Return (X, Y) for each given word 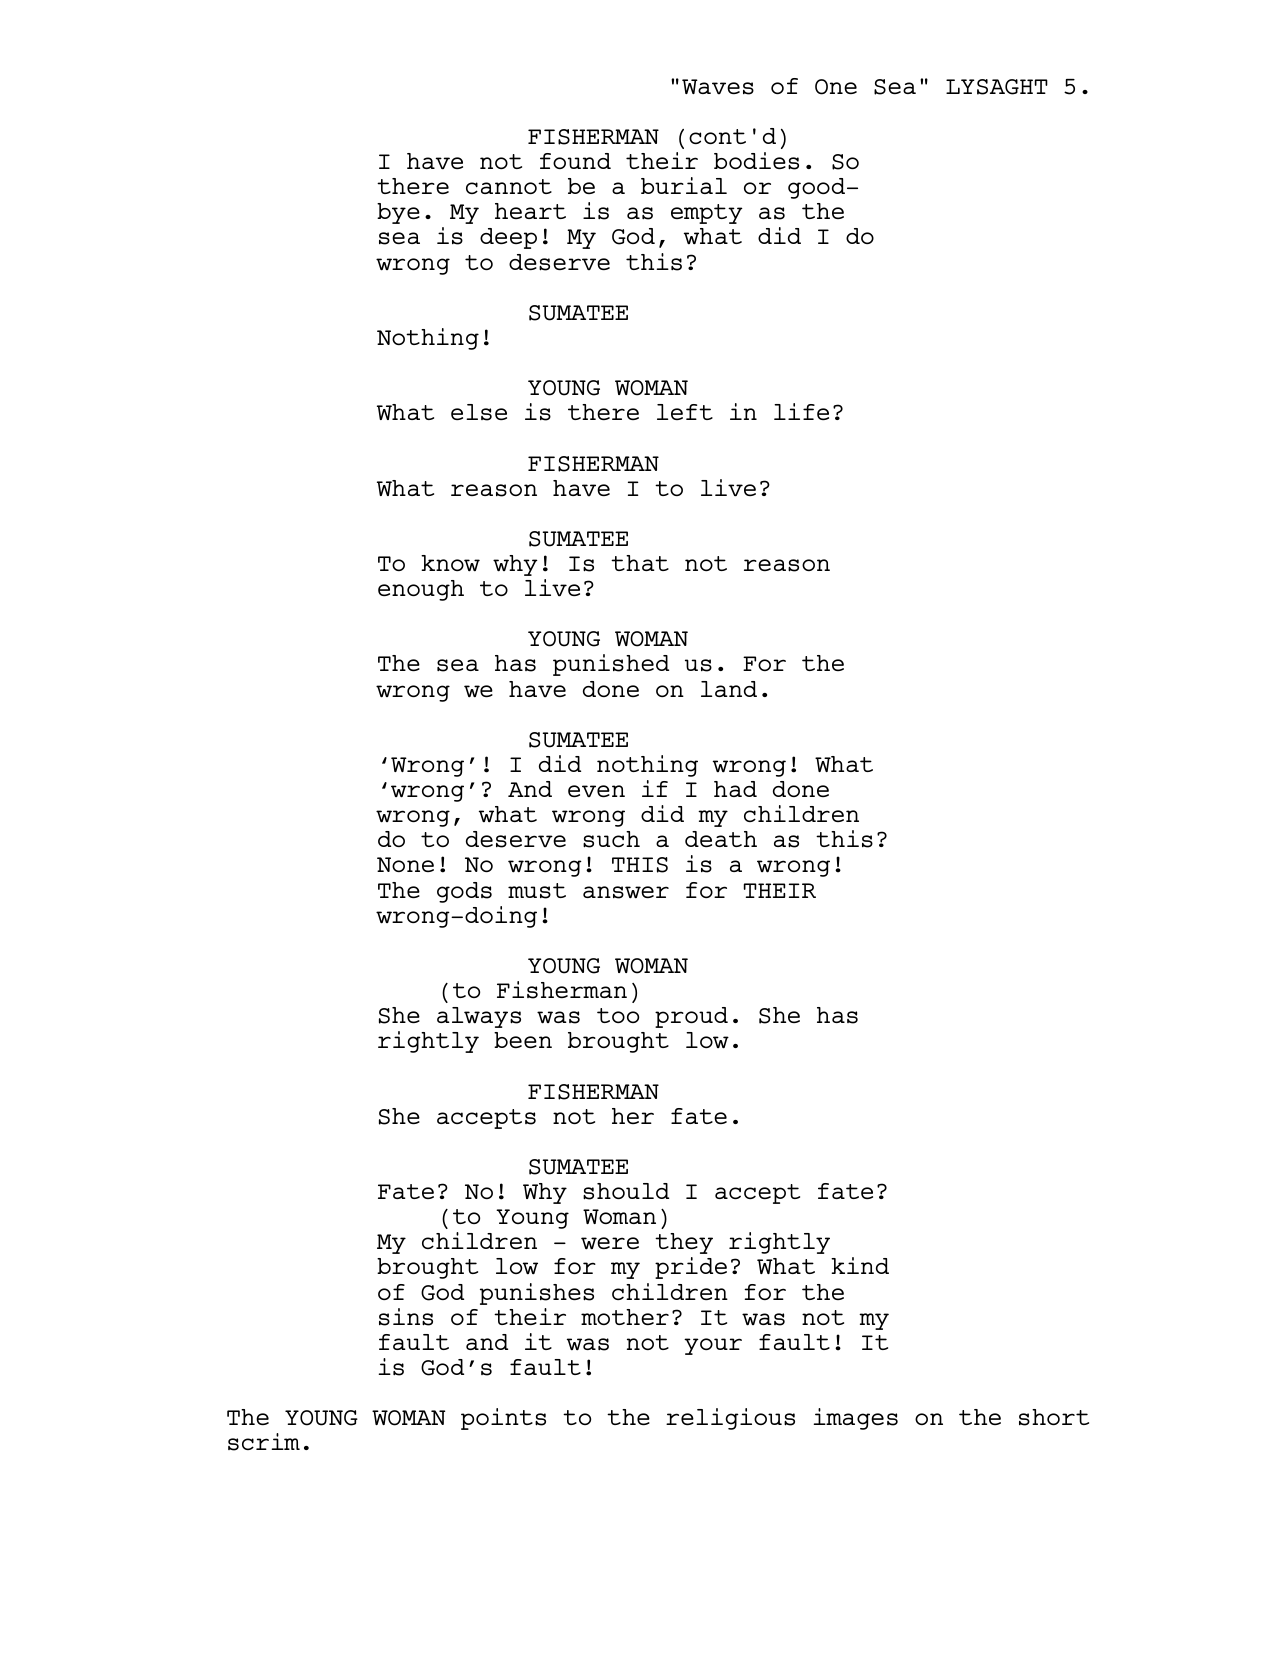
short (1054, 1417)
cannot (509, 186)
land (729, 689)
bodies (756, 161)
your (713, 1346)
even (596, 791)
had (735, 789)
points (503, 1419)
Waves (718, 87)
